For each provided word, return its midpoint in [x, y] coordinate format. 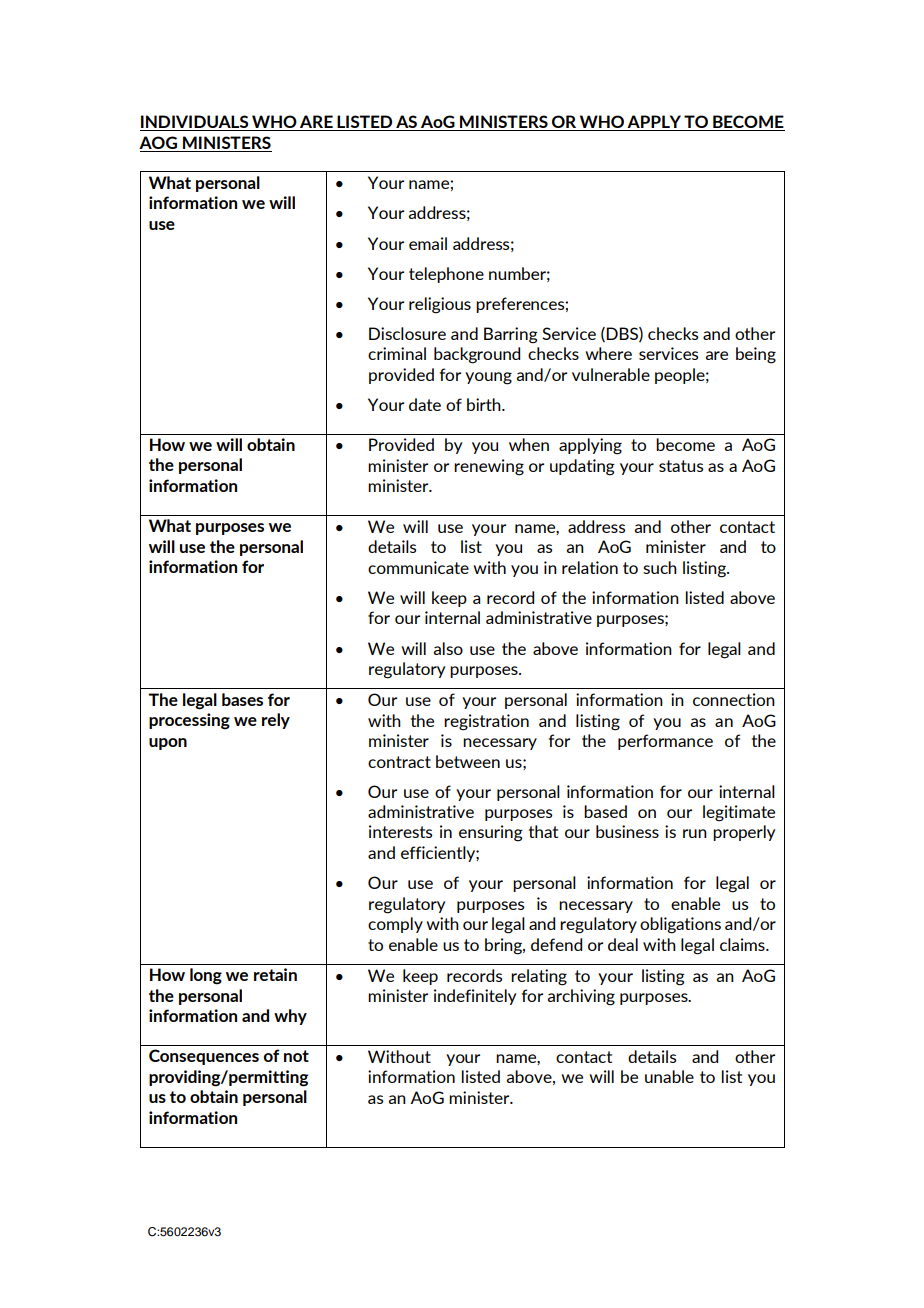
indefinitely [475, 997]
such [660, 567]
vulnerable [611, 374]
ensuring [491, 833]
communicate [418, 567]
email [428, 243]
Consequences [204, 1057]
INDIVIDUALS [195, 123]
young [488, 378]
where [608, 353]
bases [242, 699]
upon [168, 744]
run [695, 833]
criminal [397, 353]
